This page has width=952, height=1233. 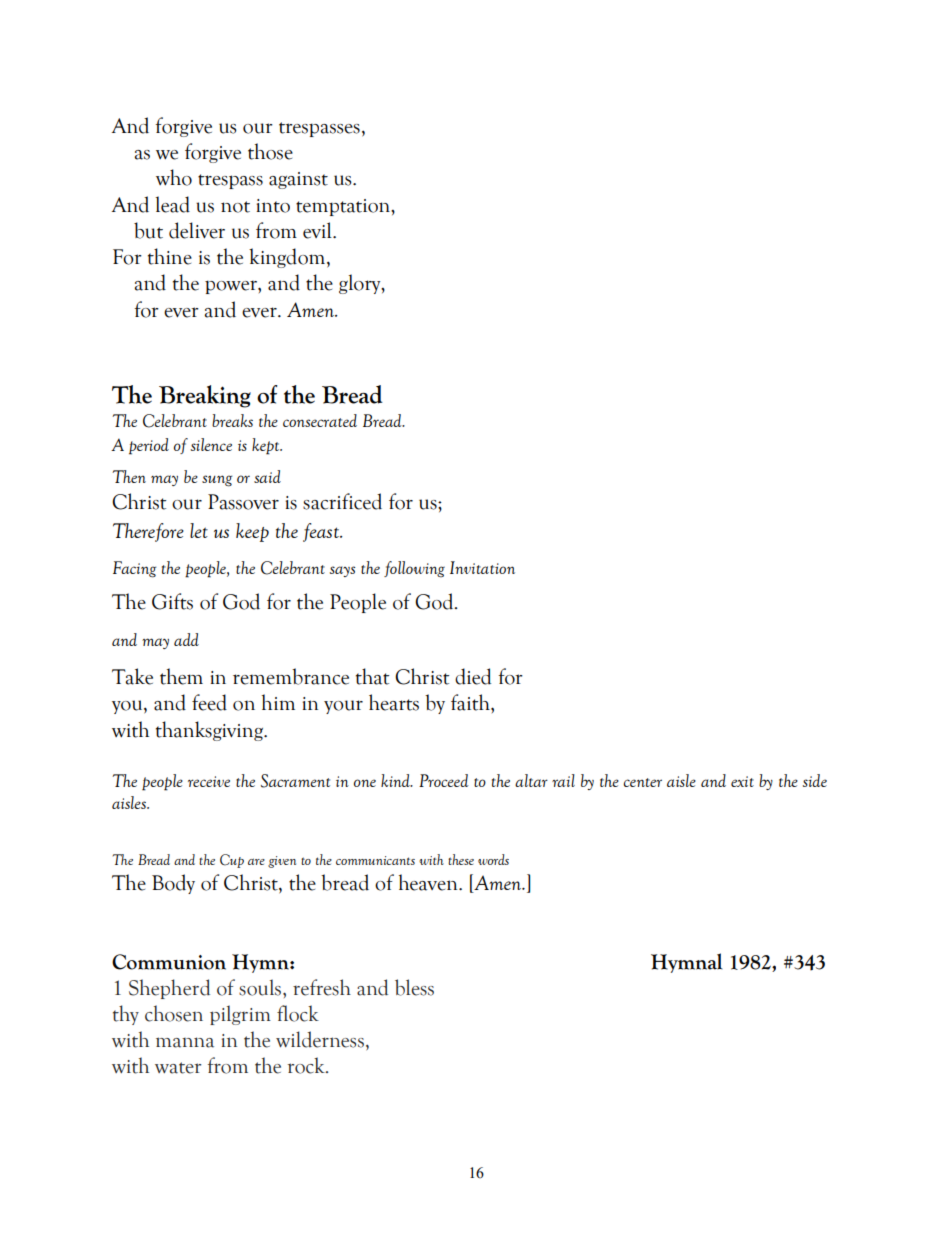 I want to click on Invitation, so click(x=482, y=567).
